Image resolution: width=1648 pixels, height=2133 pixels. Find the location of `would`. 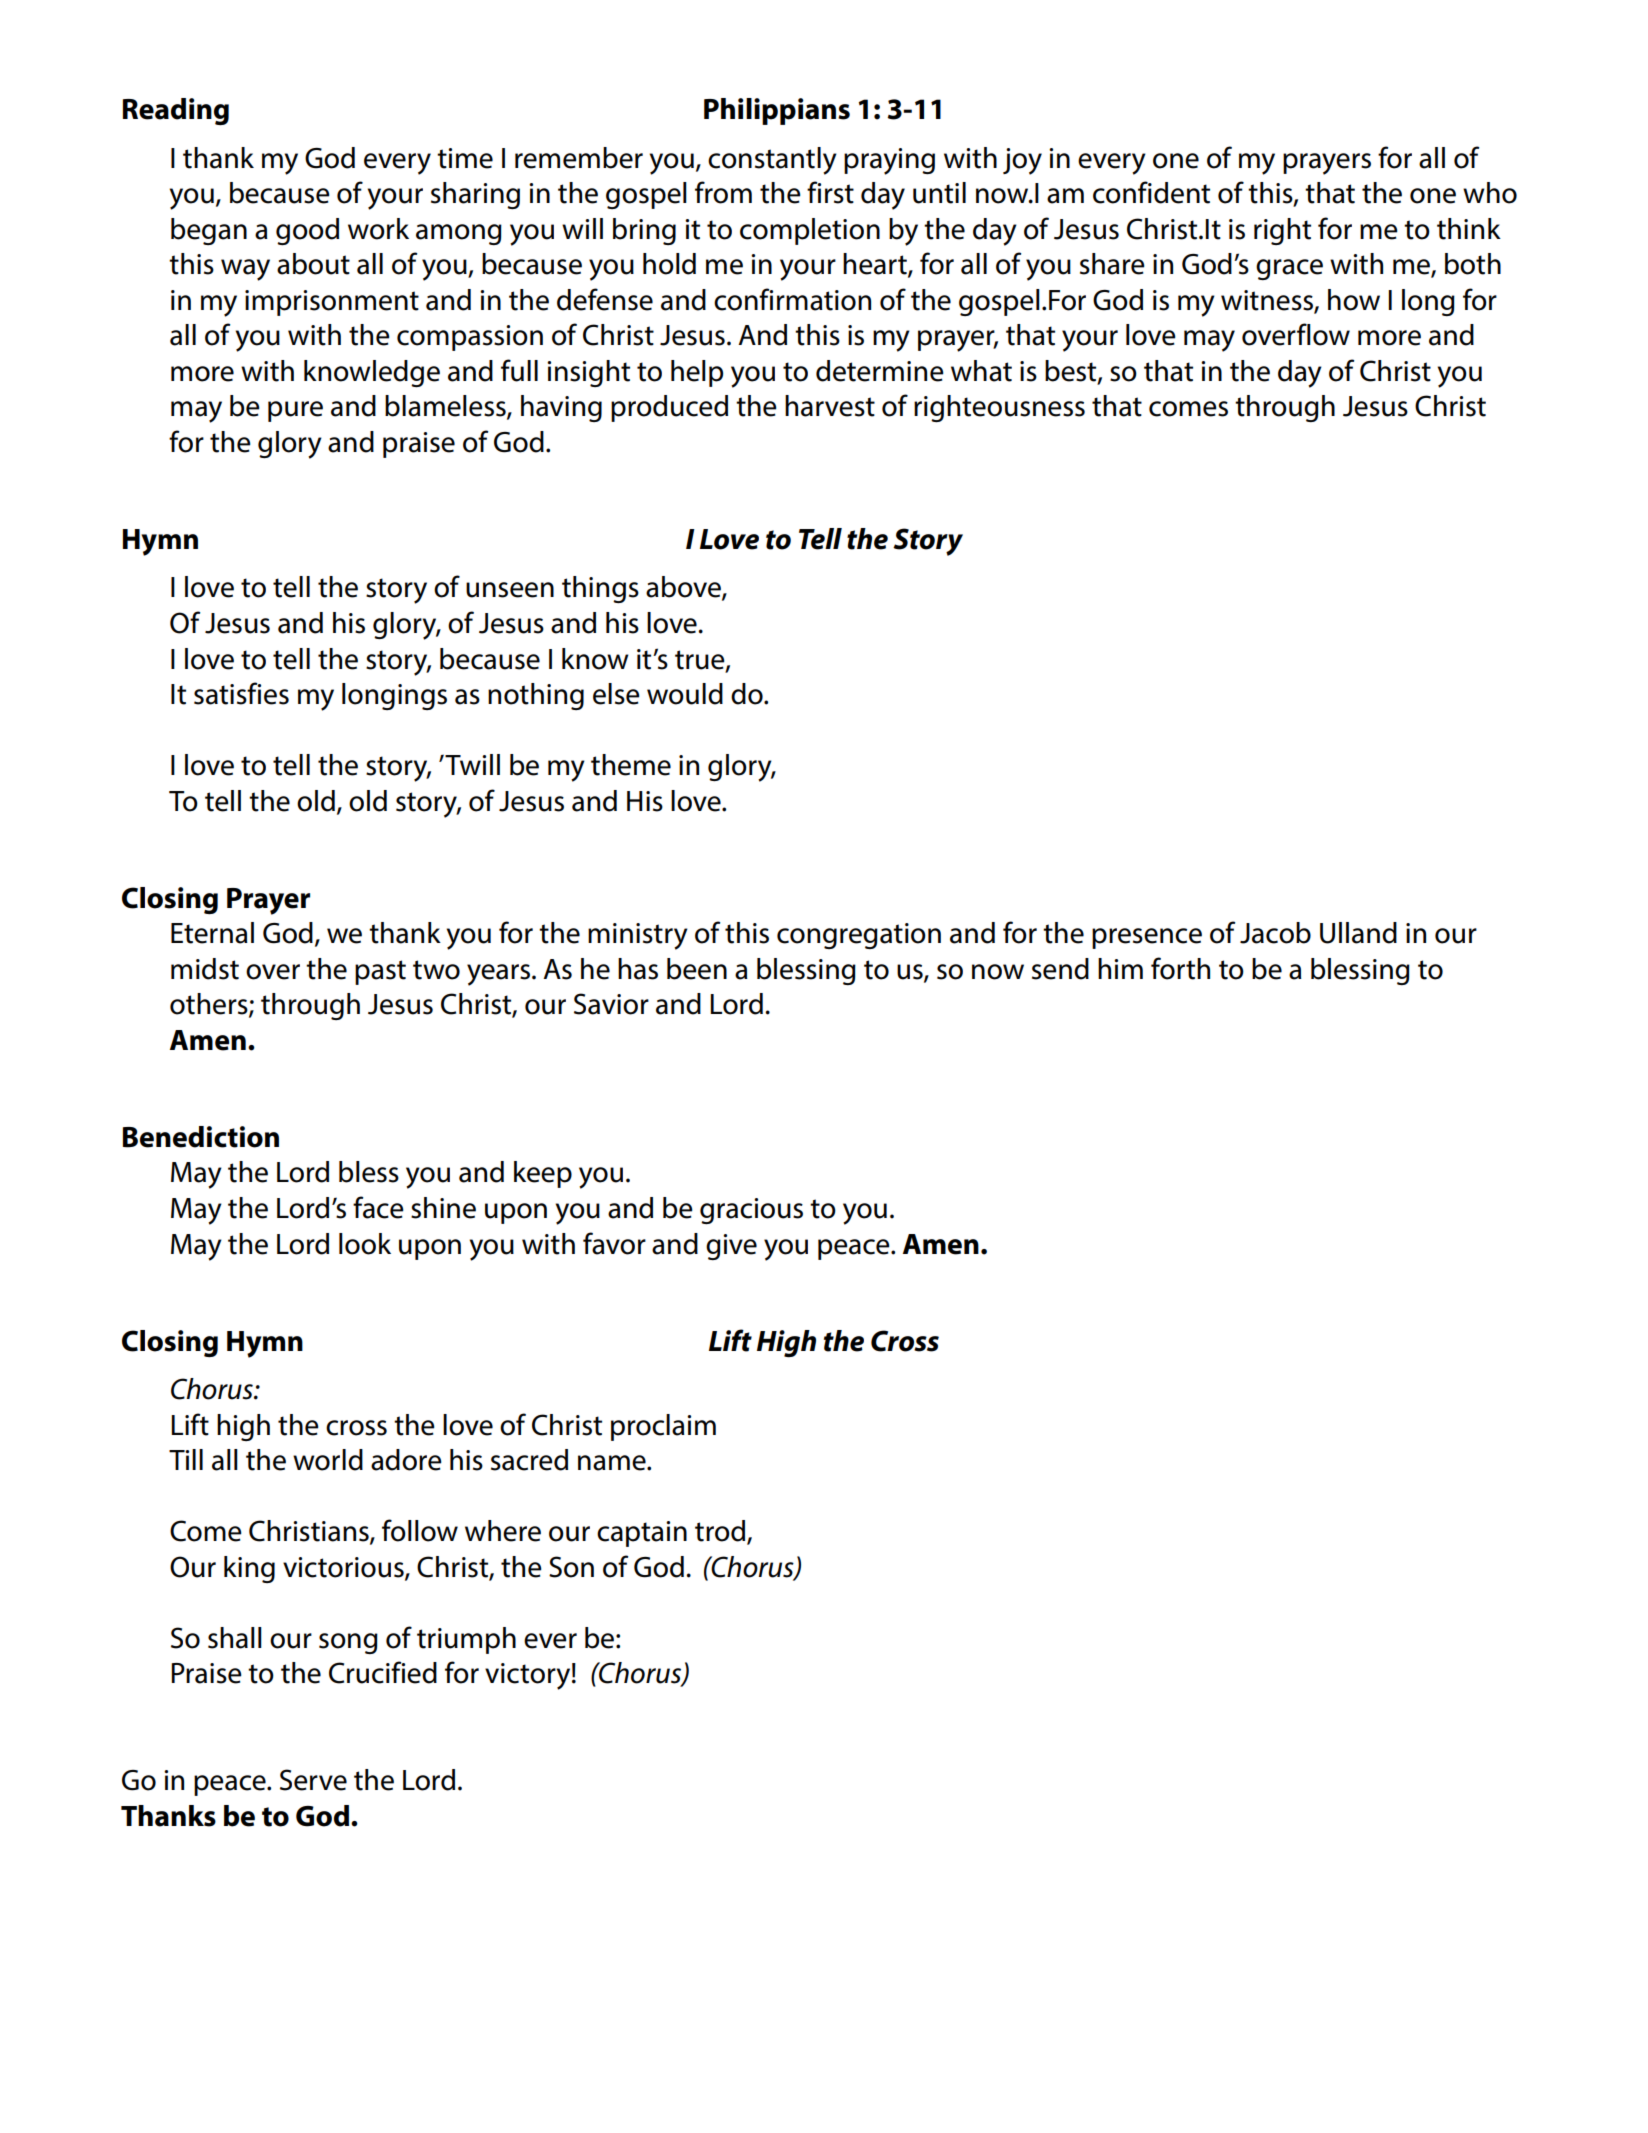

would is located at coordinates (685, 694).
